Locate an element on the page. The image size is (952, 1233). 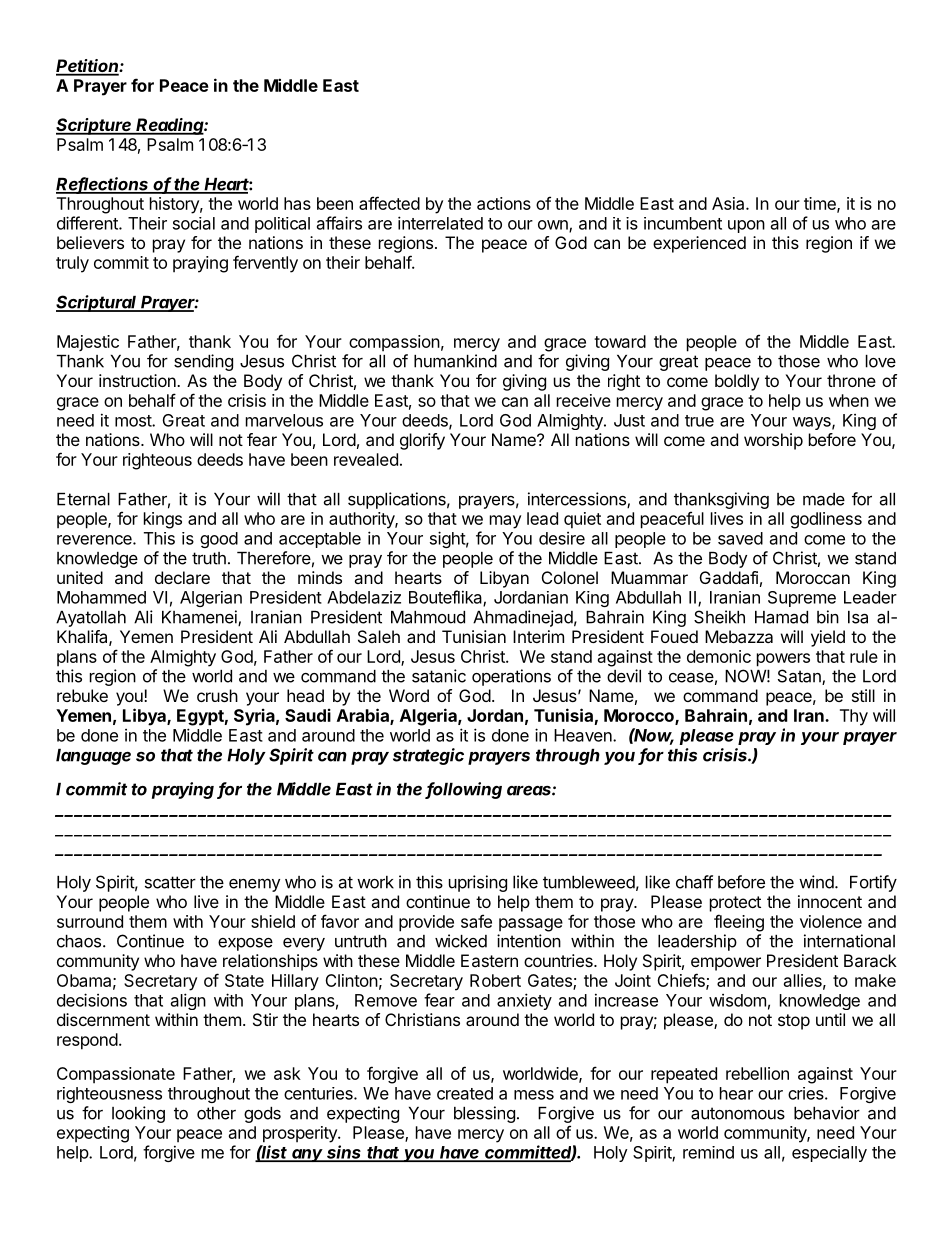
Eternal is located at coordinates (83, 499).
